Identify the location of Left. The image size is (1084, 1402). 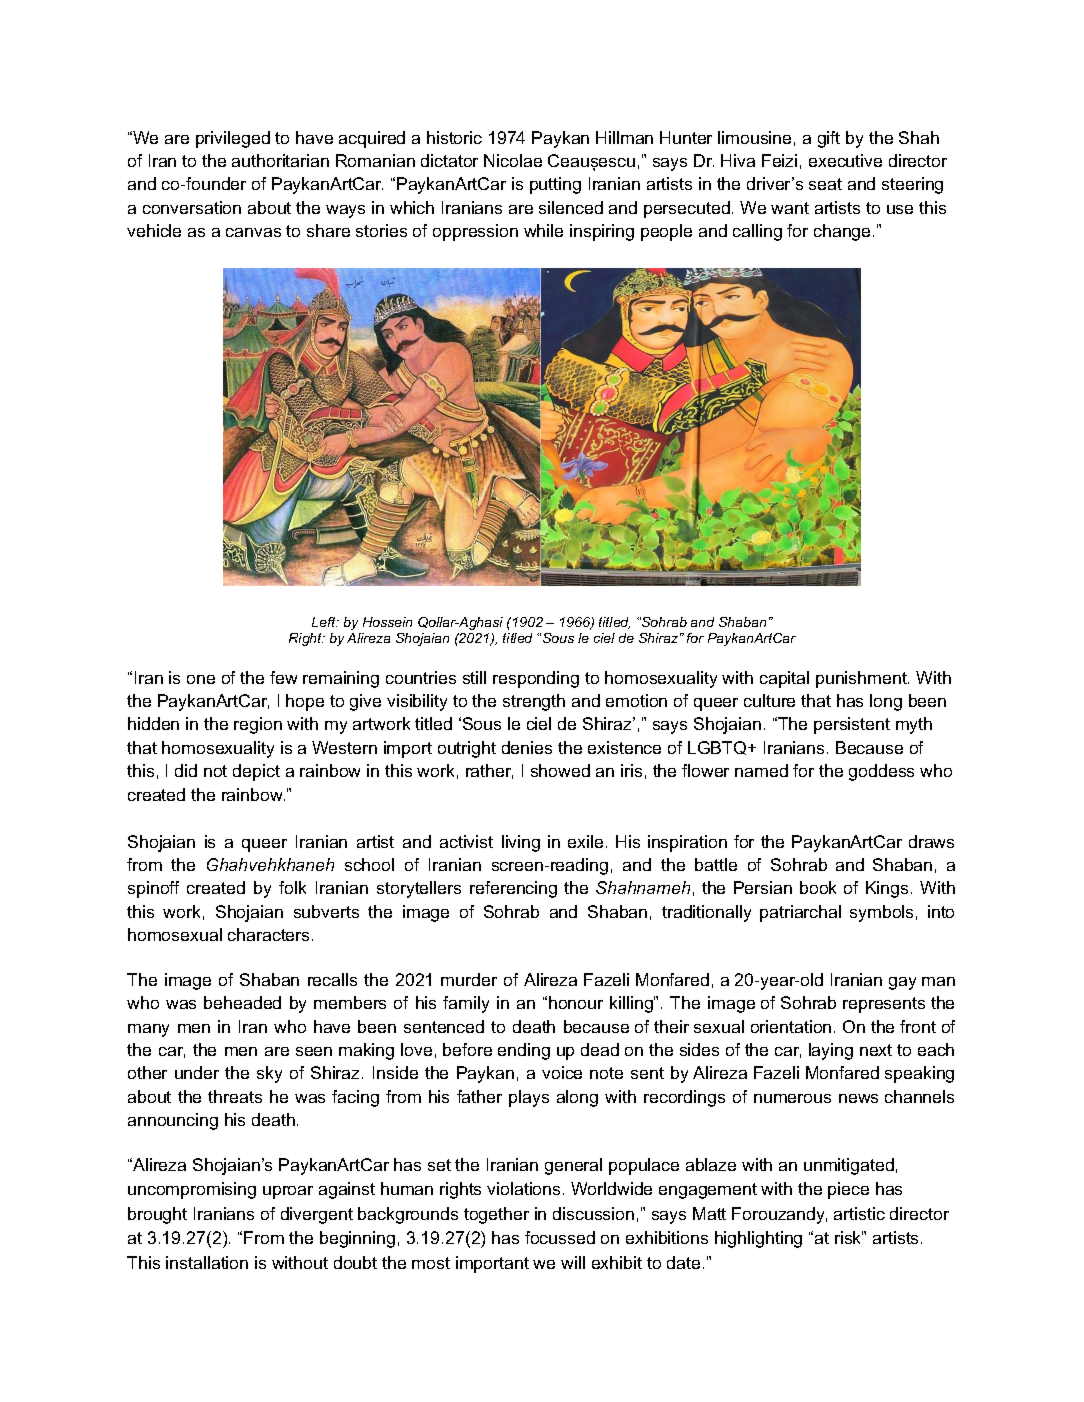
(325, 622).
